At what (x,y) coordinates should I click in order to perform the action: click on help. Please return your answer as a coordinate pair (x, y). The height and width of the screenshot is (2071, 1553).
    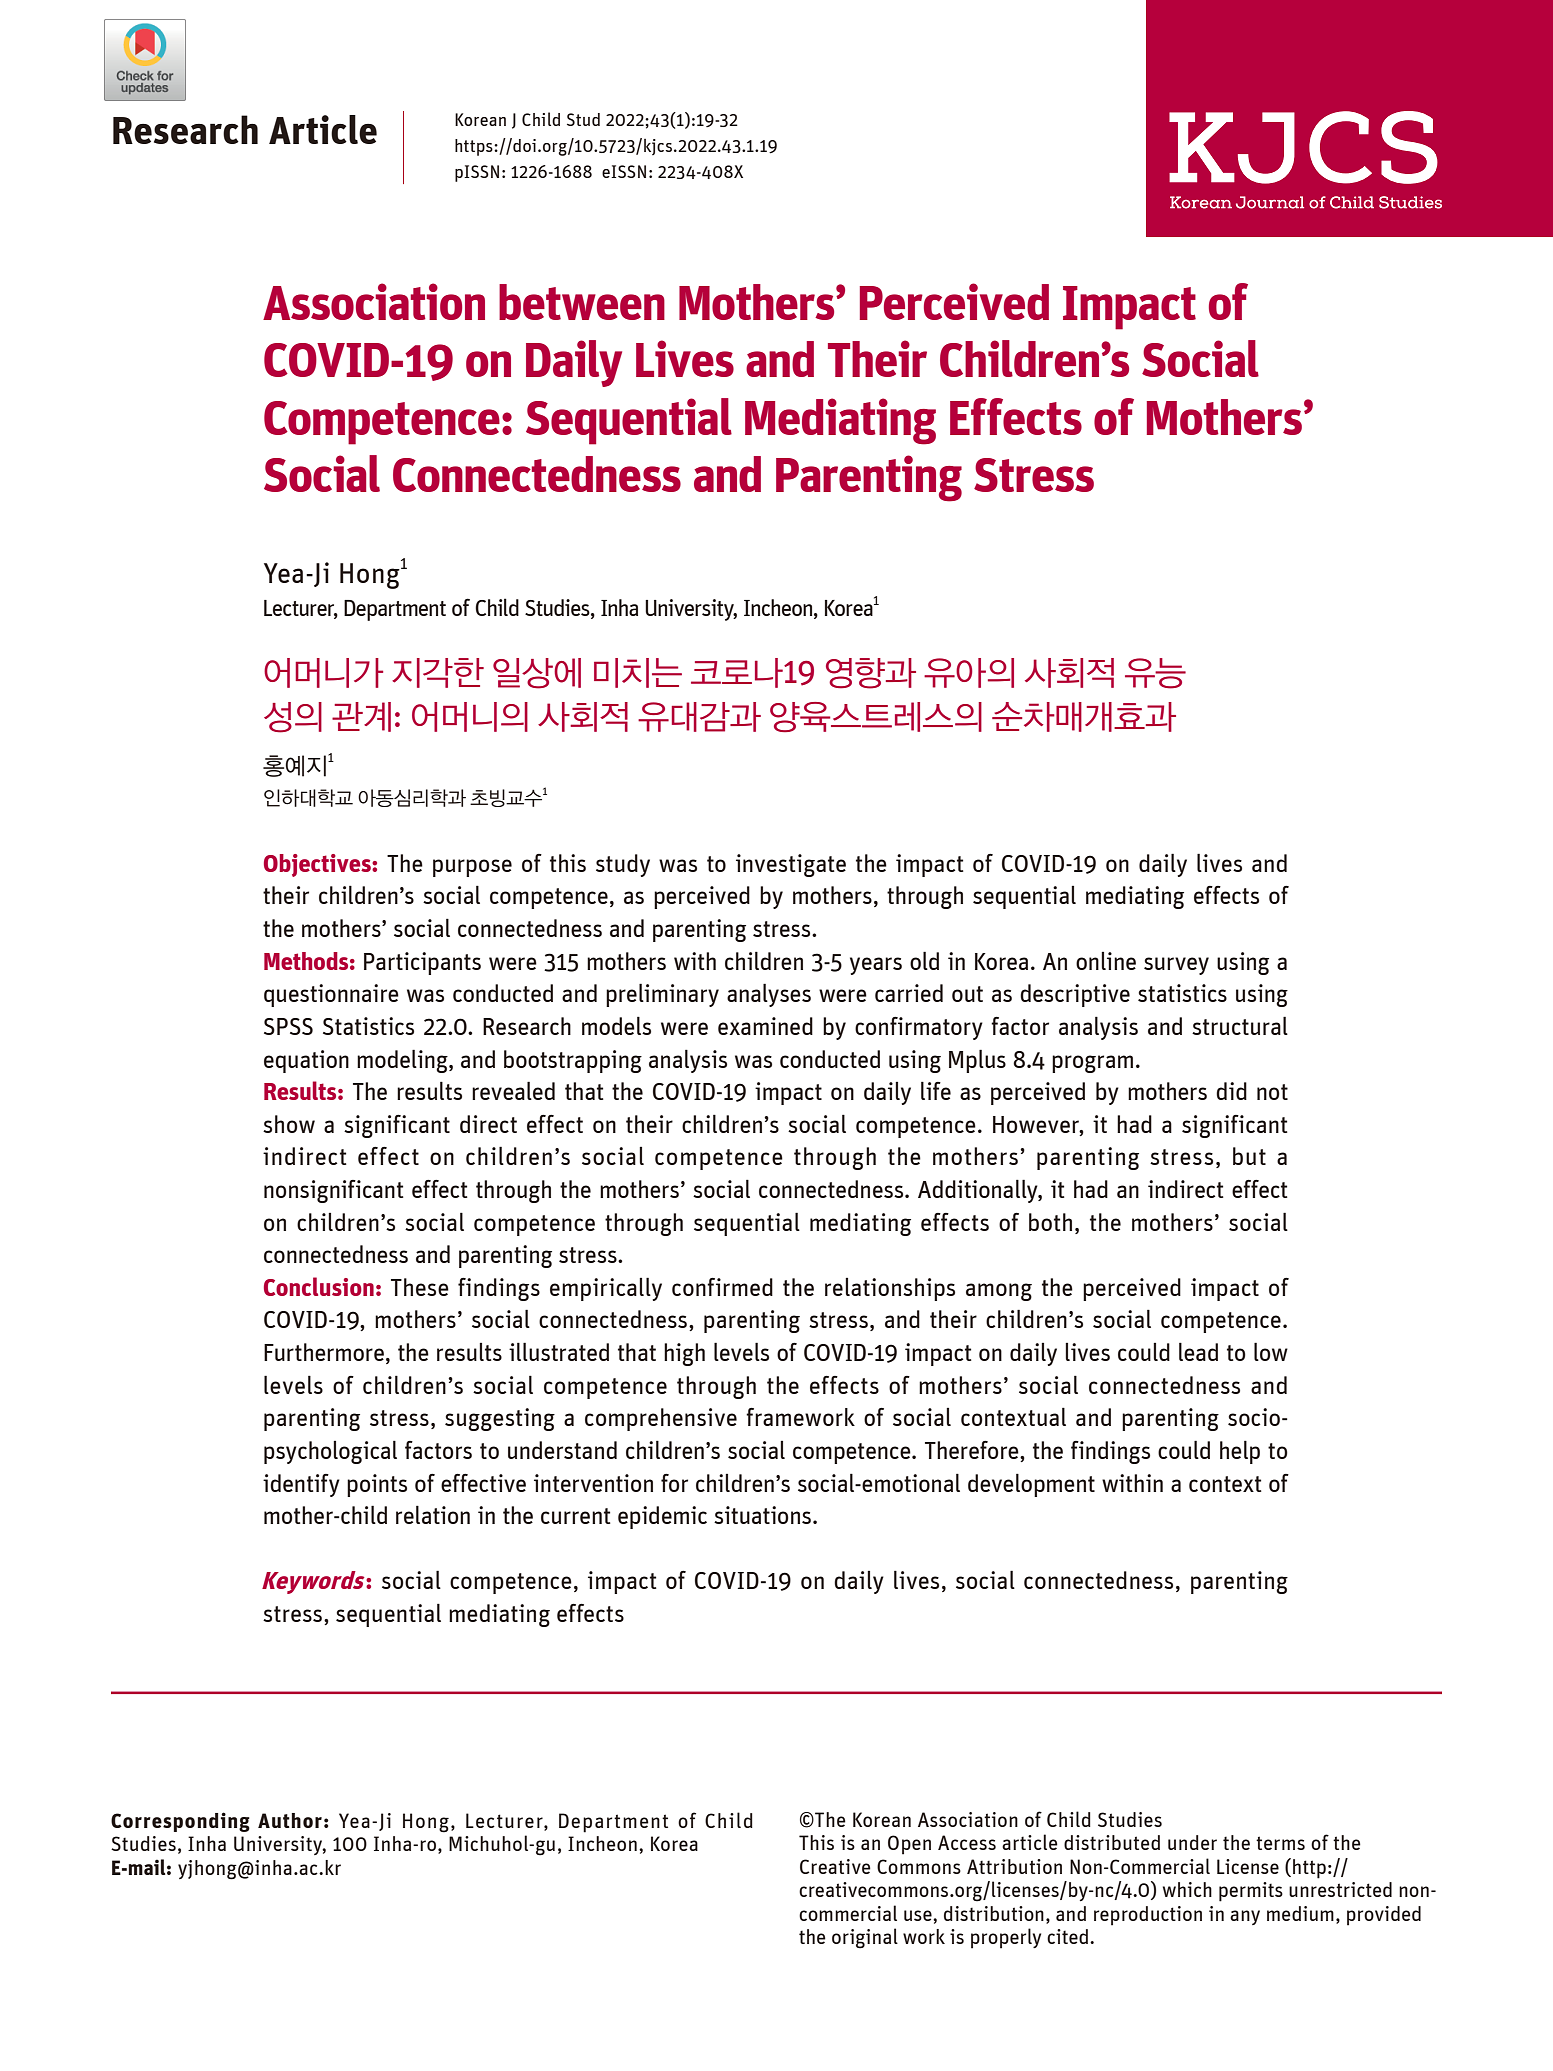
    Looking at the image, I should click on (1240, 1452).
